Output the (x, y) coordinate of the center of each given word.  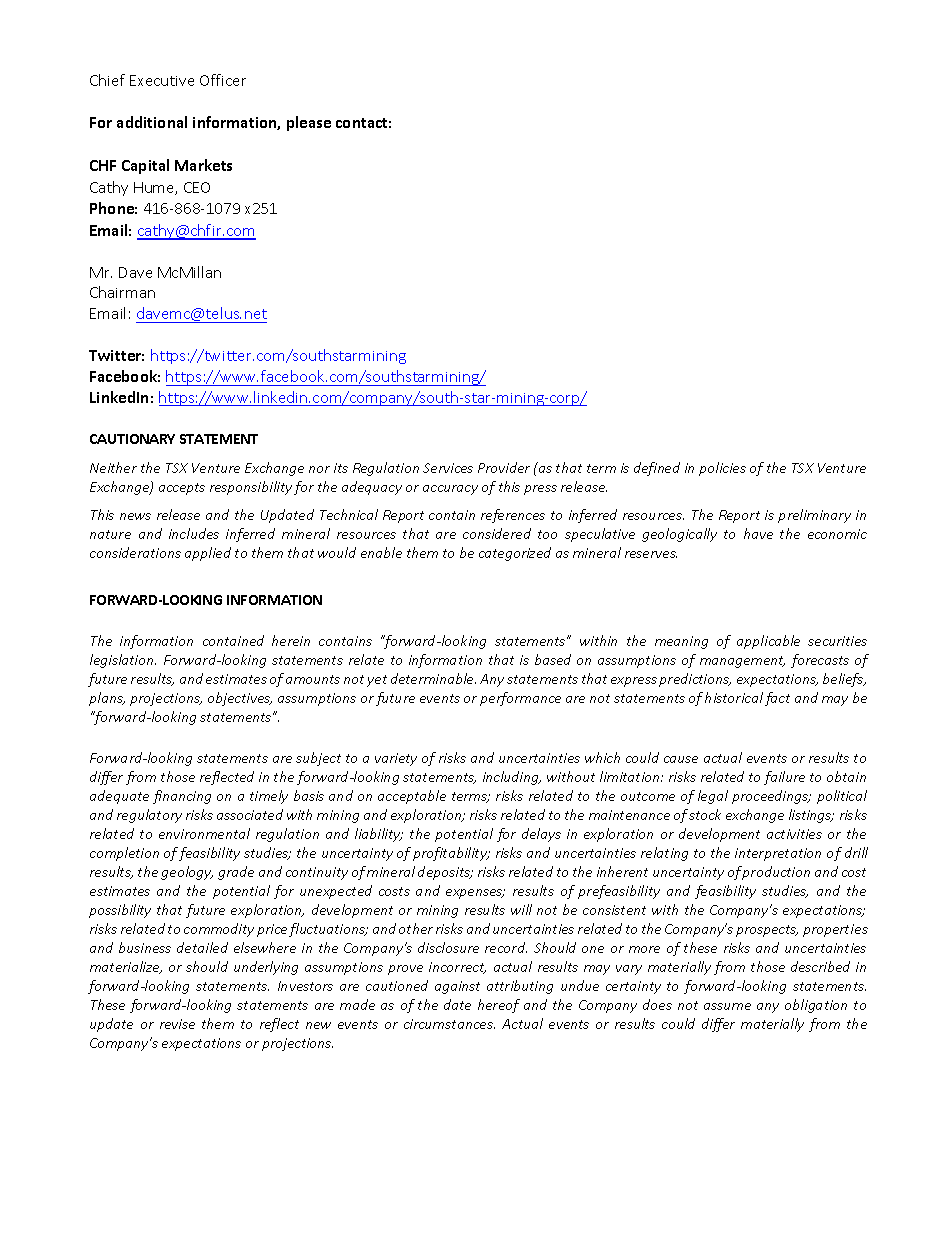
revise (177, 1024)
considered (497, 533)
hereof (499, 1006)
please (309, 123)
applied (208, 554)
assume (727, 1006)
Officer (223, 80)
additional (152, 122)
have (758, 533)
